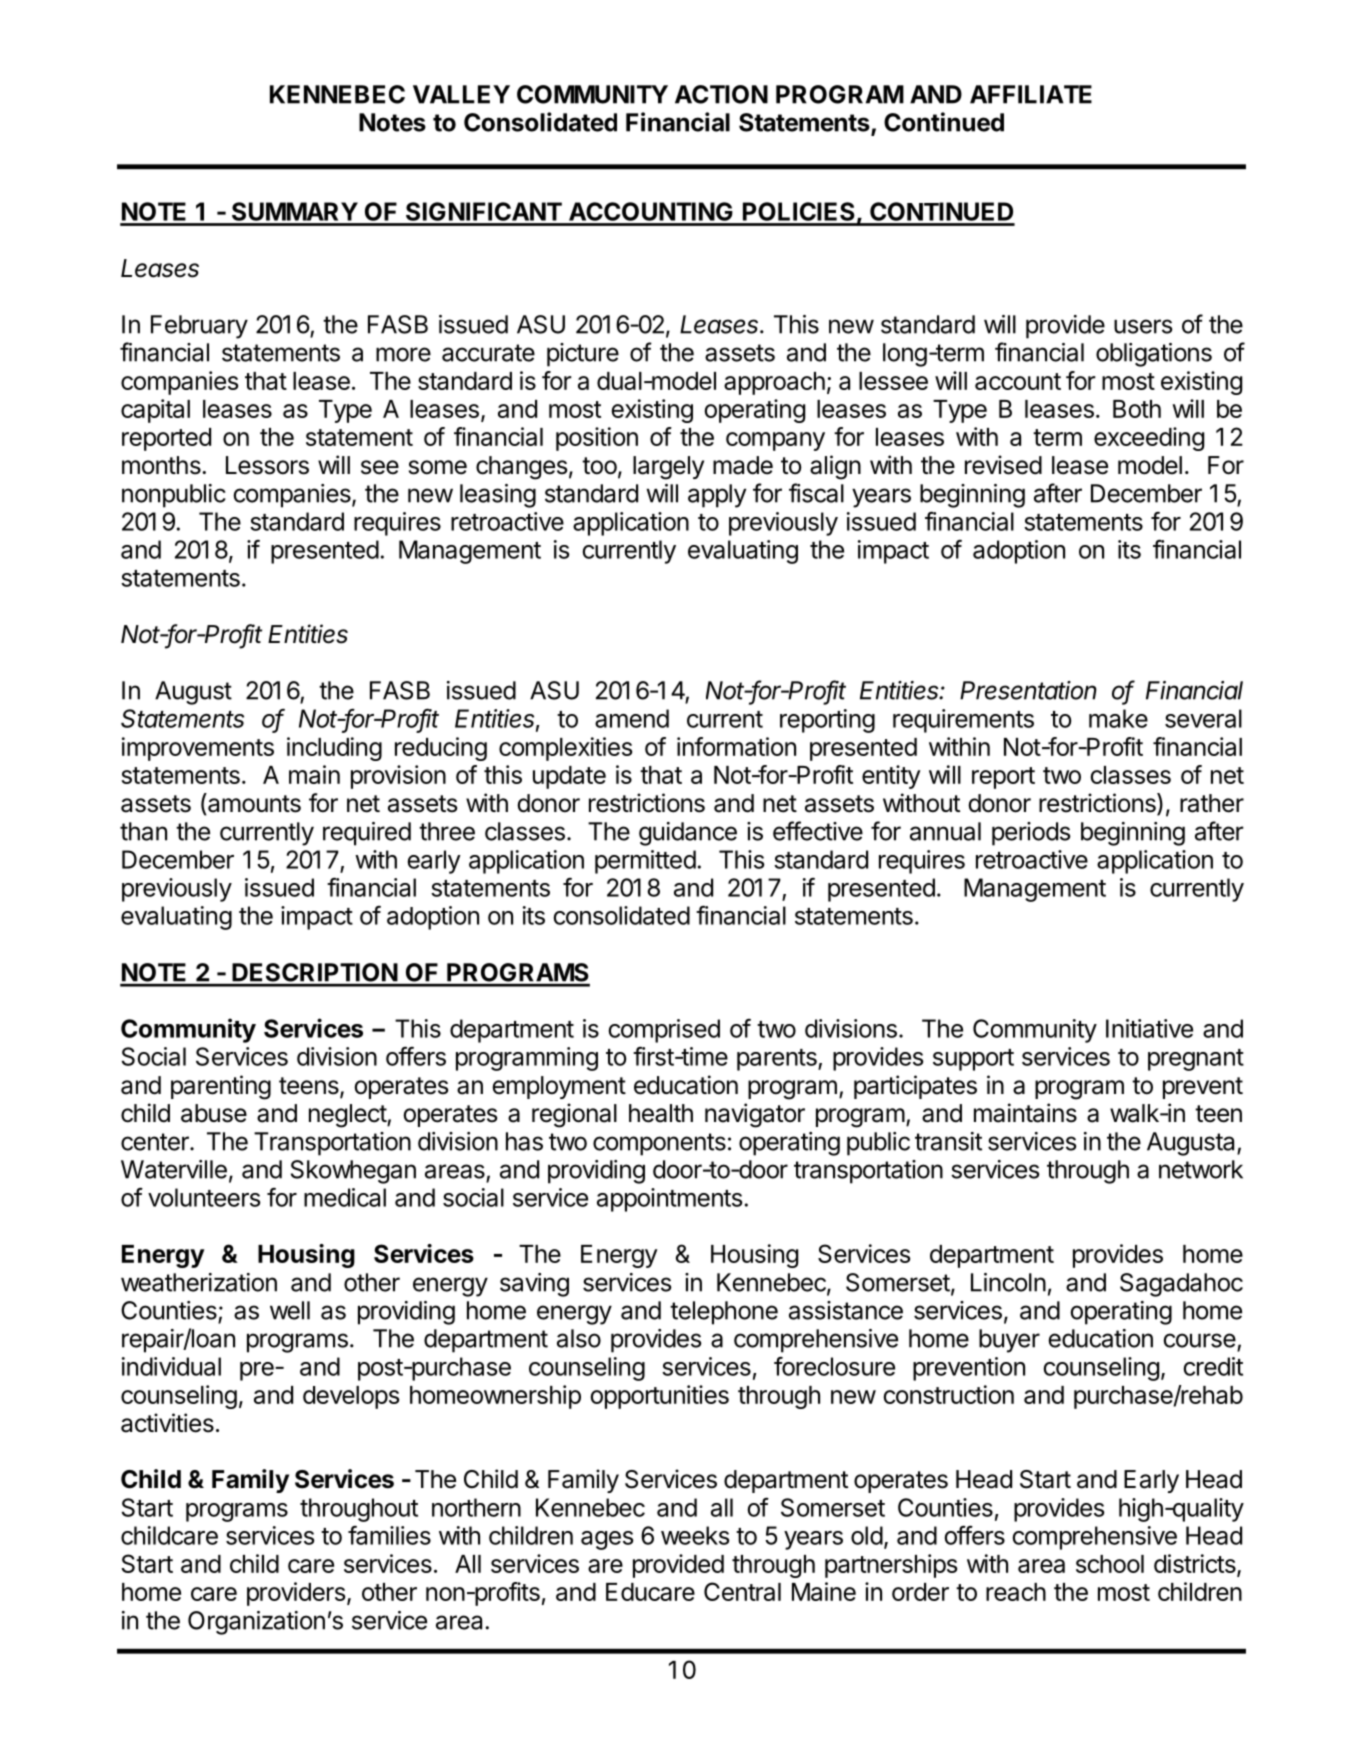 The image size is (1363, 1764). What do you see at coordinates (1003, 465) in the document?
I see `revised` at bounding box center [1003, 465].
